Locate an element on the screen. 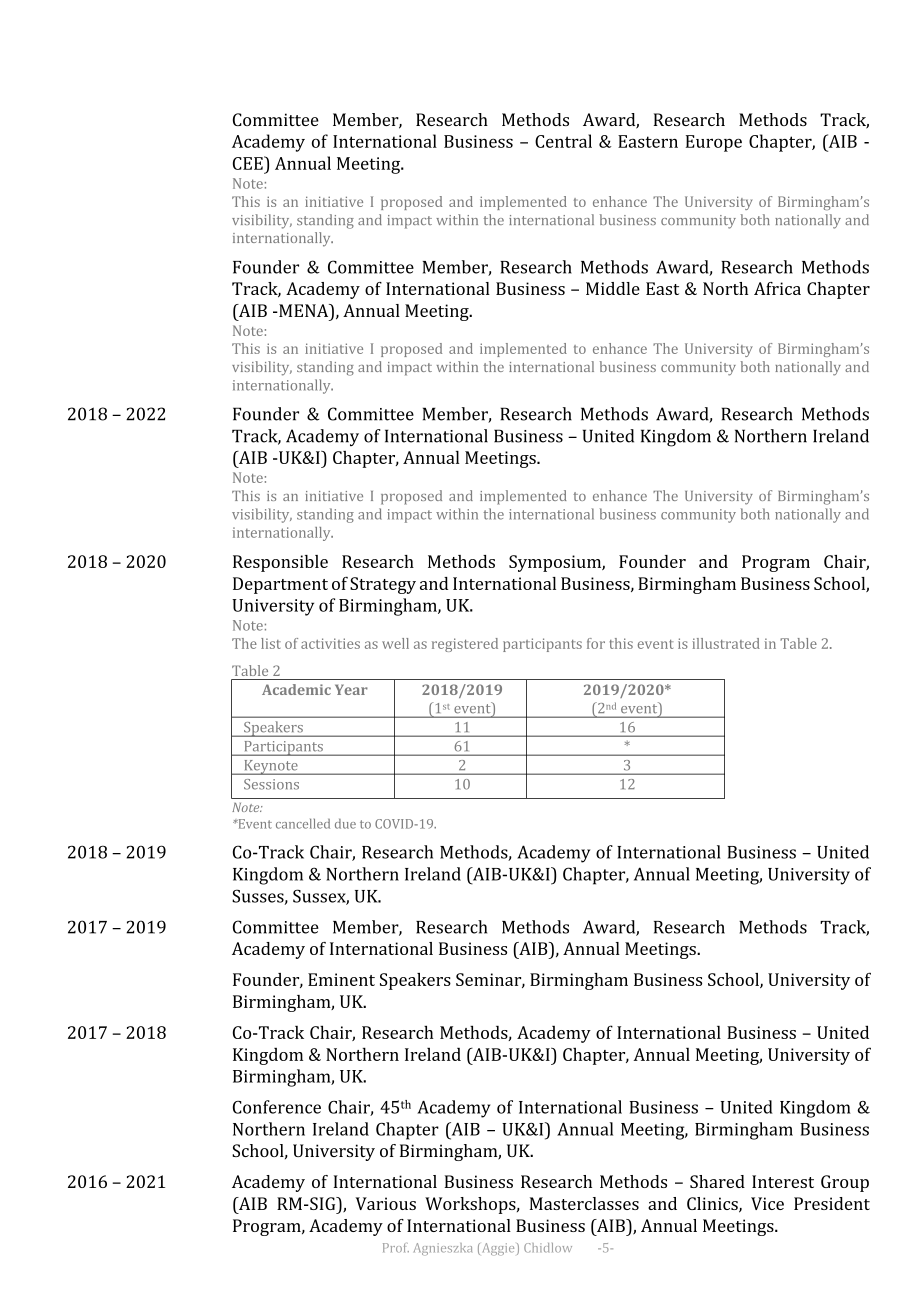  for is located at coordinates (596, 643).
